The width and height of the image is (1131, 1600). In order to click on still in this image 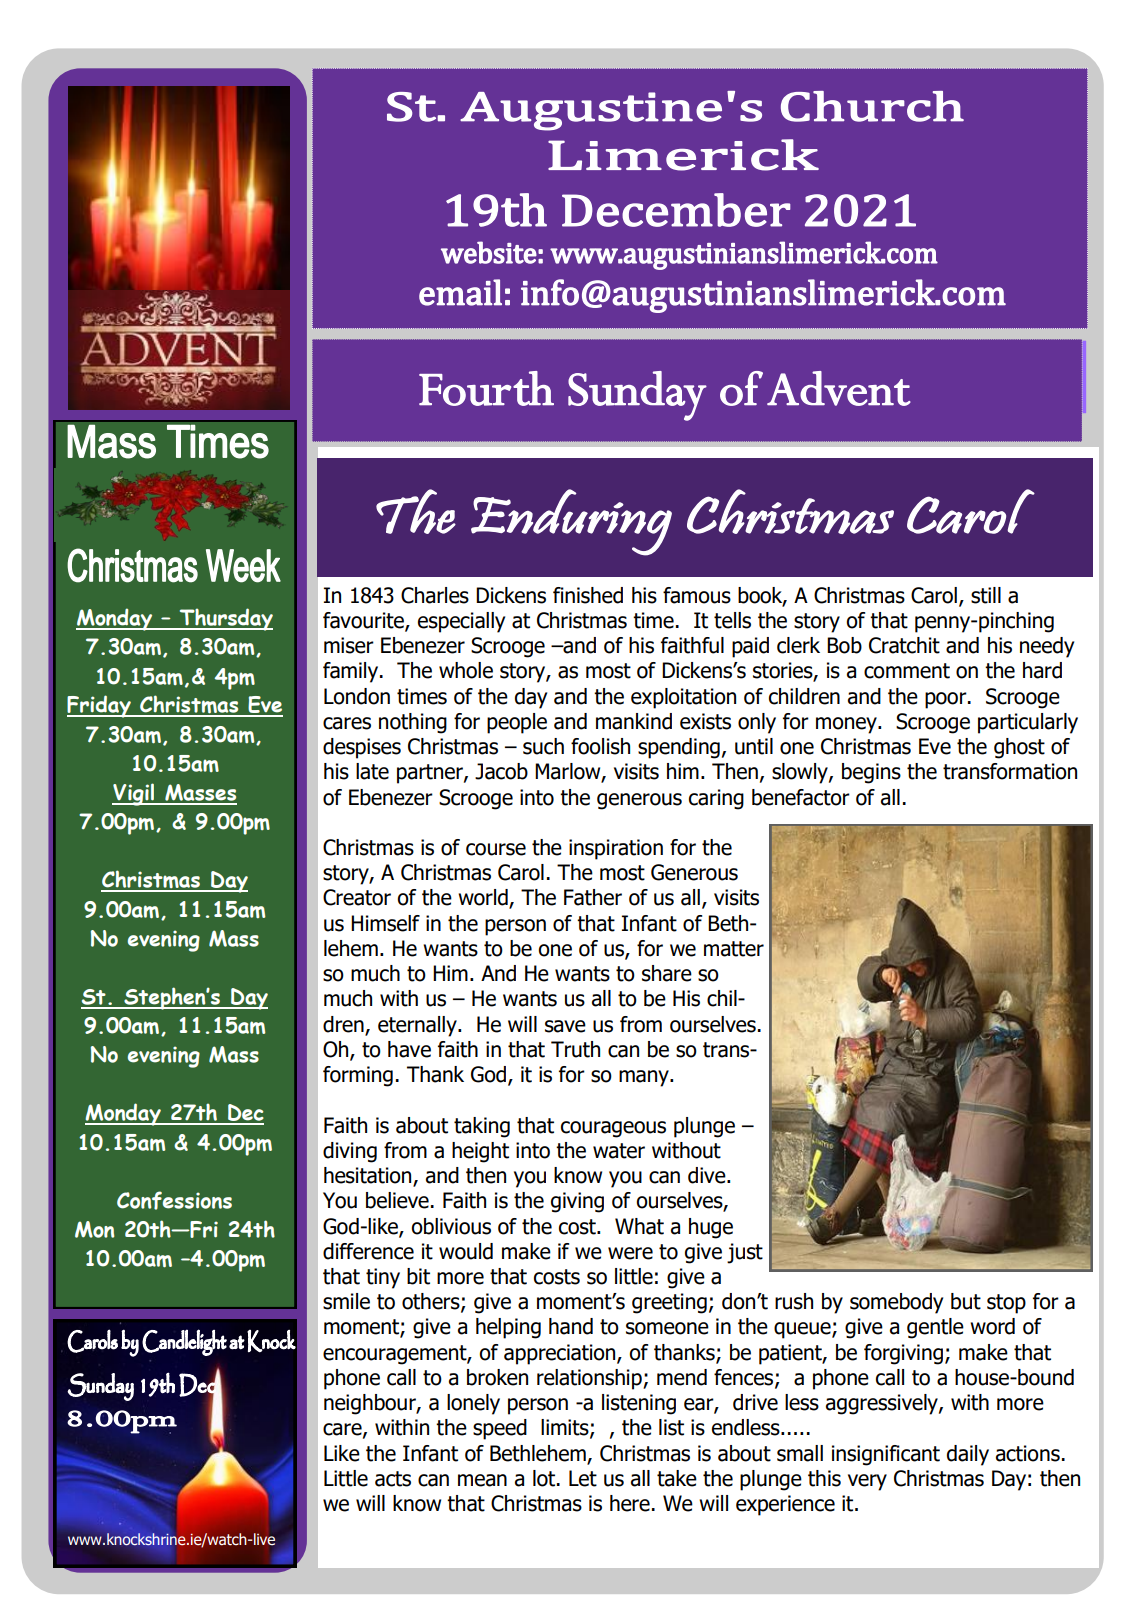, I will do `click(986, 595)`.
